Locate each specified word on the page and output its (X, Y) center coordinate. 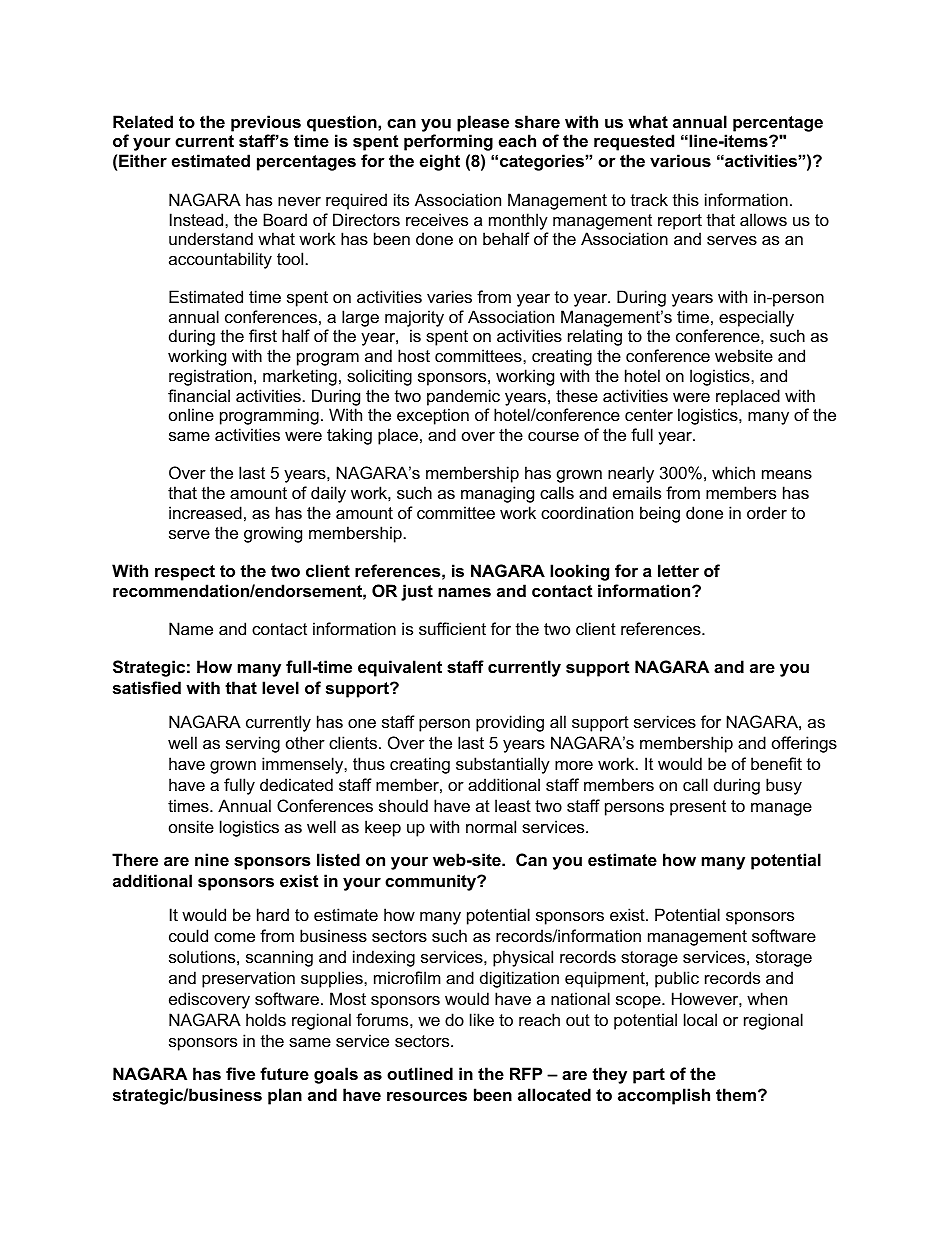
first (263, 335)
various (680, 160)
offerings (804, 744)
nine (212, 859)
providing (510, 723)
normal (491, 826)
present (698, 808)
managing (497, 494)
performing (448, 142)
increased (205, 512)
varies (449, 296)
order (767, 512)
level (280, 687)
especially (756, 318)
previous (266, 123)
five (240, 1073)
